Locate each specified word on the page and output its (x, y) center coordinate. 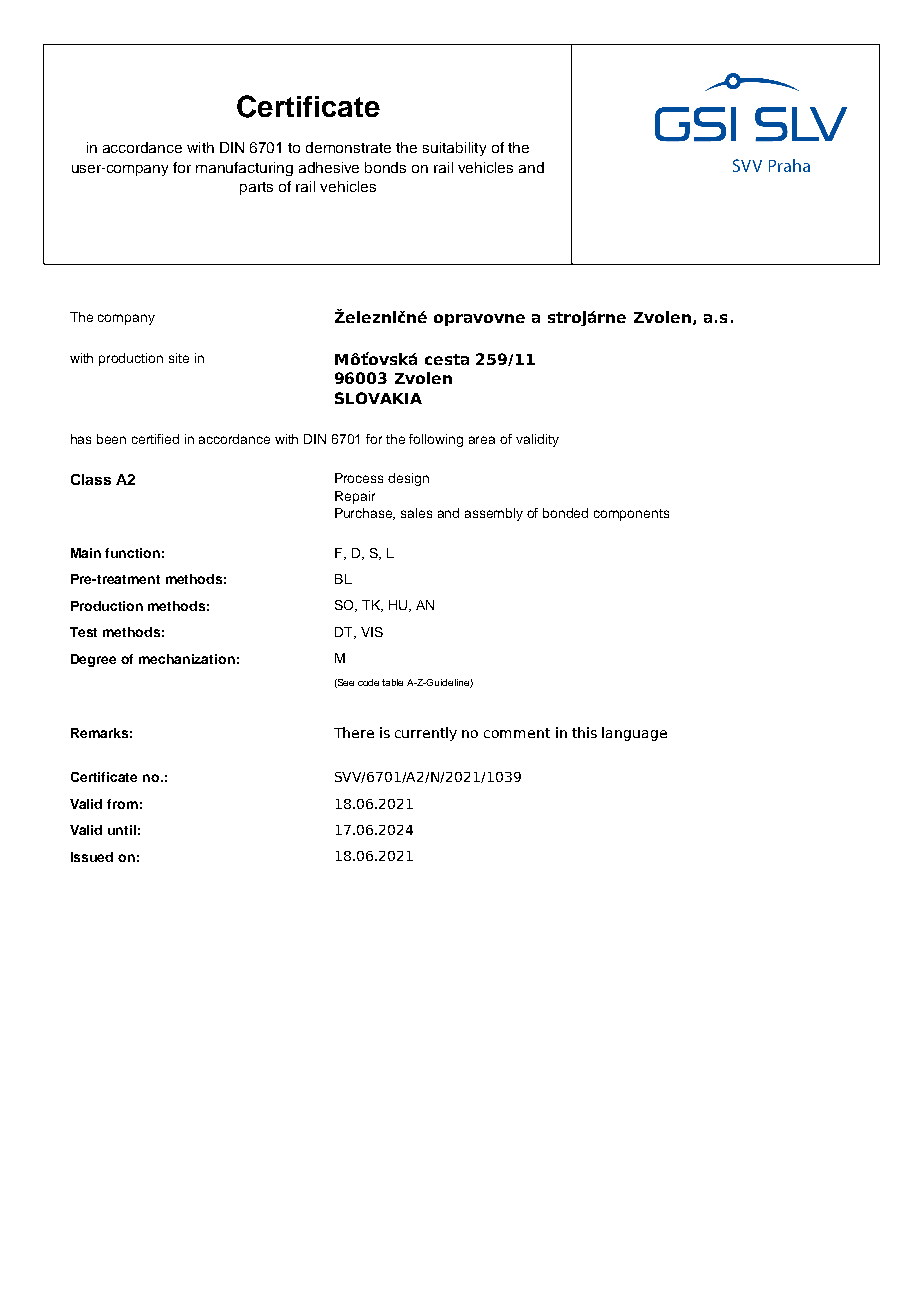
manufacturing (244, 169)
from (122, 804)
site (179, 358)
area (482, 440)
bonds (385, 167)
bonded (565, 513)
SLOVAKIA (378, 398)
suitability (454, 149)
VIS (372, 632)
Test (83, 632)
